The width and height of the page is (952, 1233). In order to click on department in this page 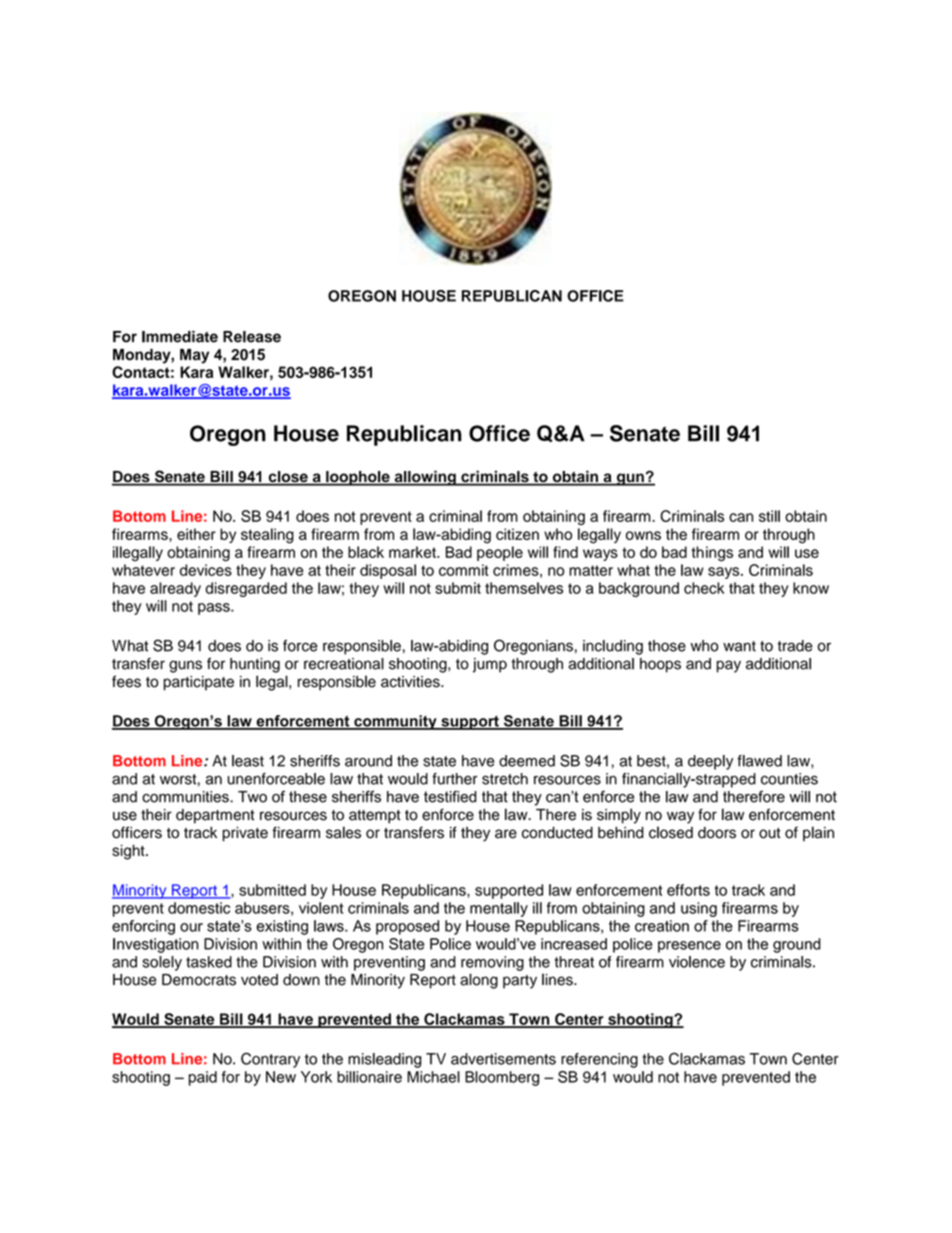, I will do `click(215, 816)`.
